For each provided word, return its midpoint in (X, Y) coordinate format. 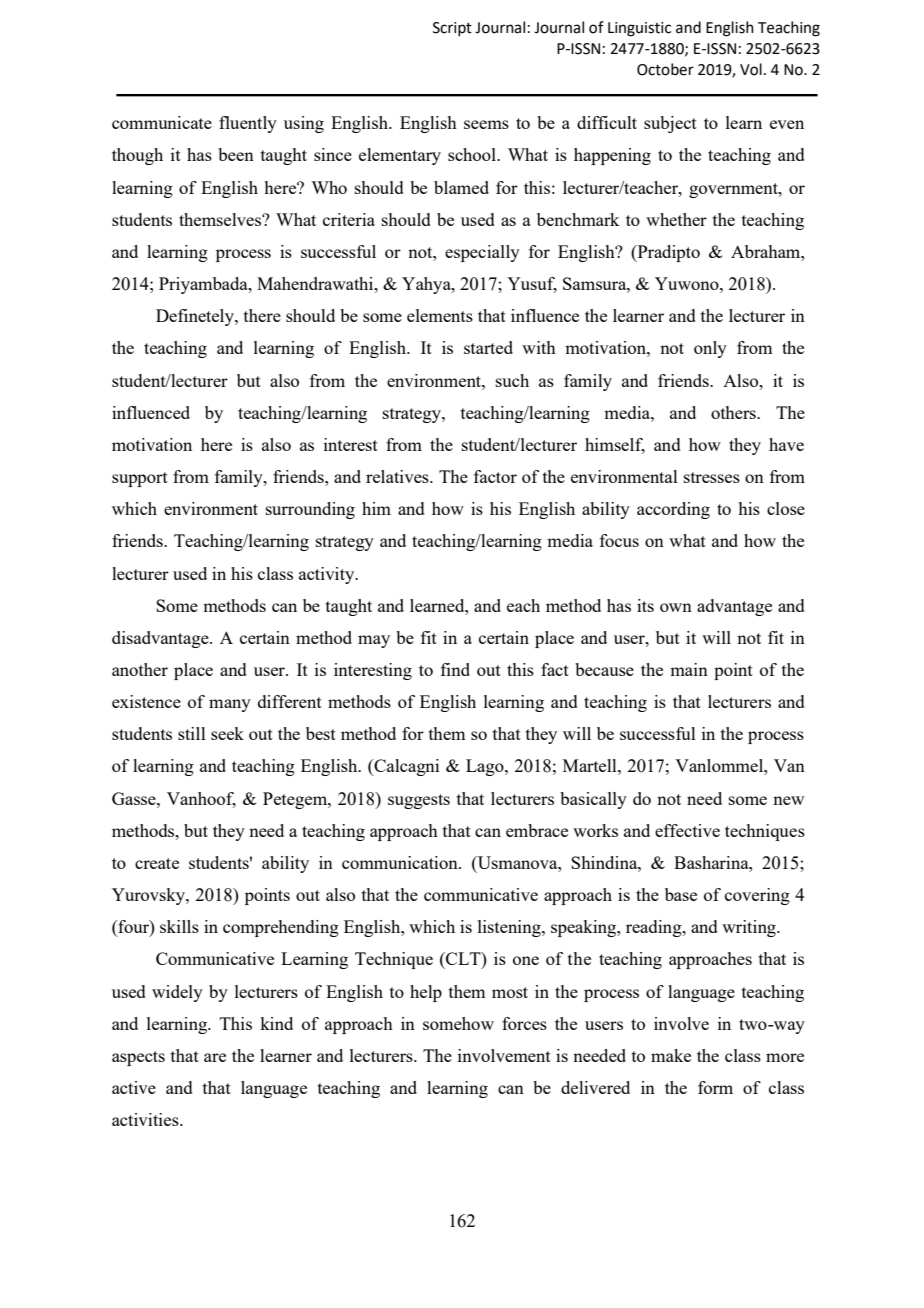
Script (452, 29)
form (715, 1087)
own (676, 607)
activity (328, 575)
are (215, 1057)
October (665, 69)
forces (524, 1023)
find (455, 669)
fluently (248, 124)
